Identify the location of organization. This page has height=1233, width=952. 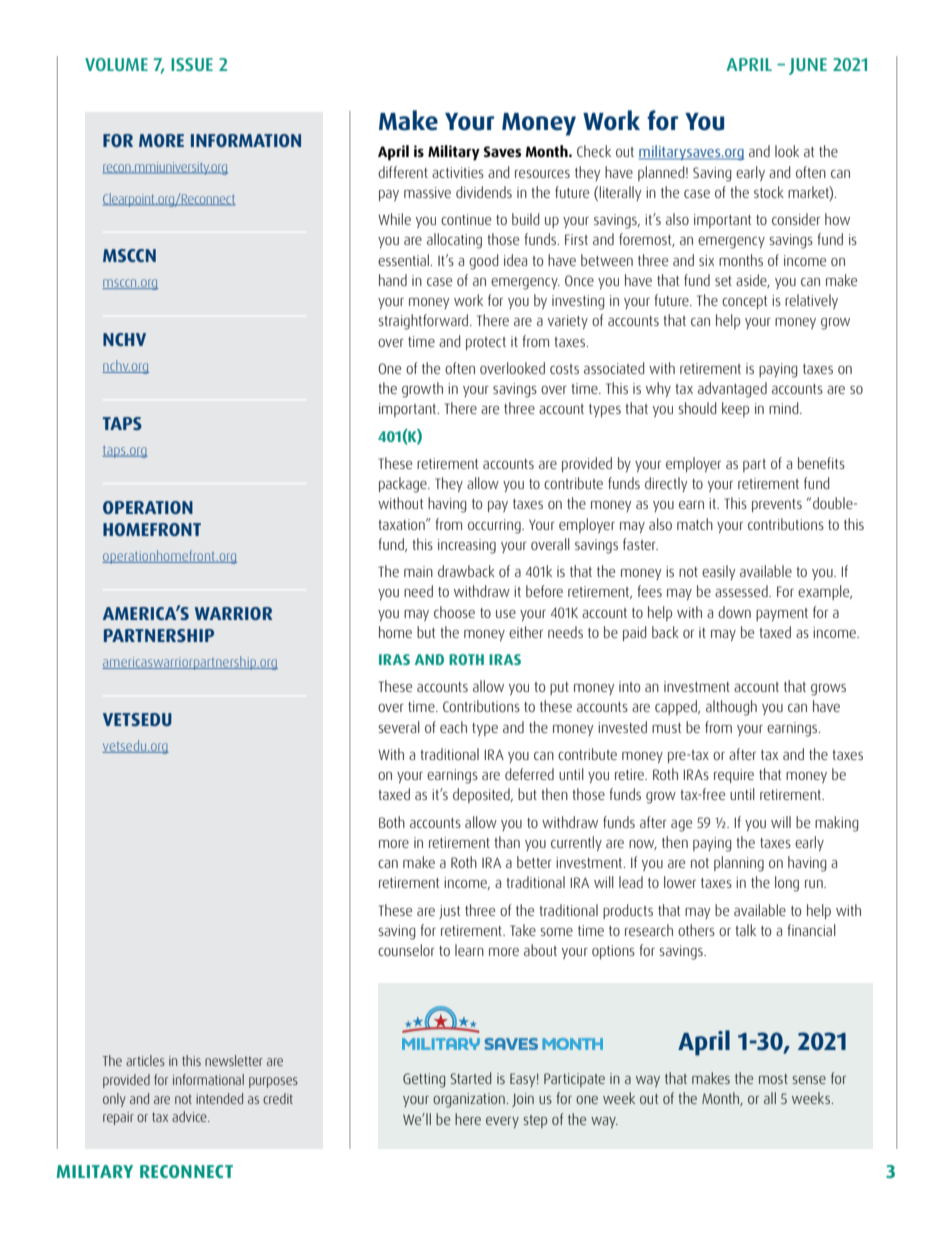
(470, 1100).
